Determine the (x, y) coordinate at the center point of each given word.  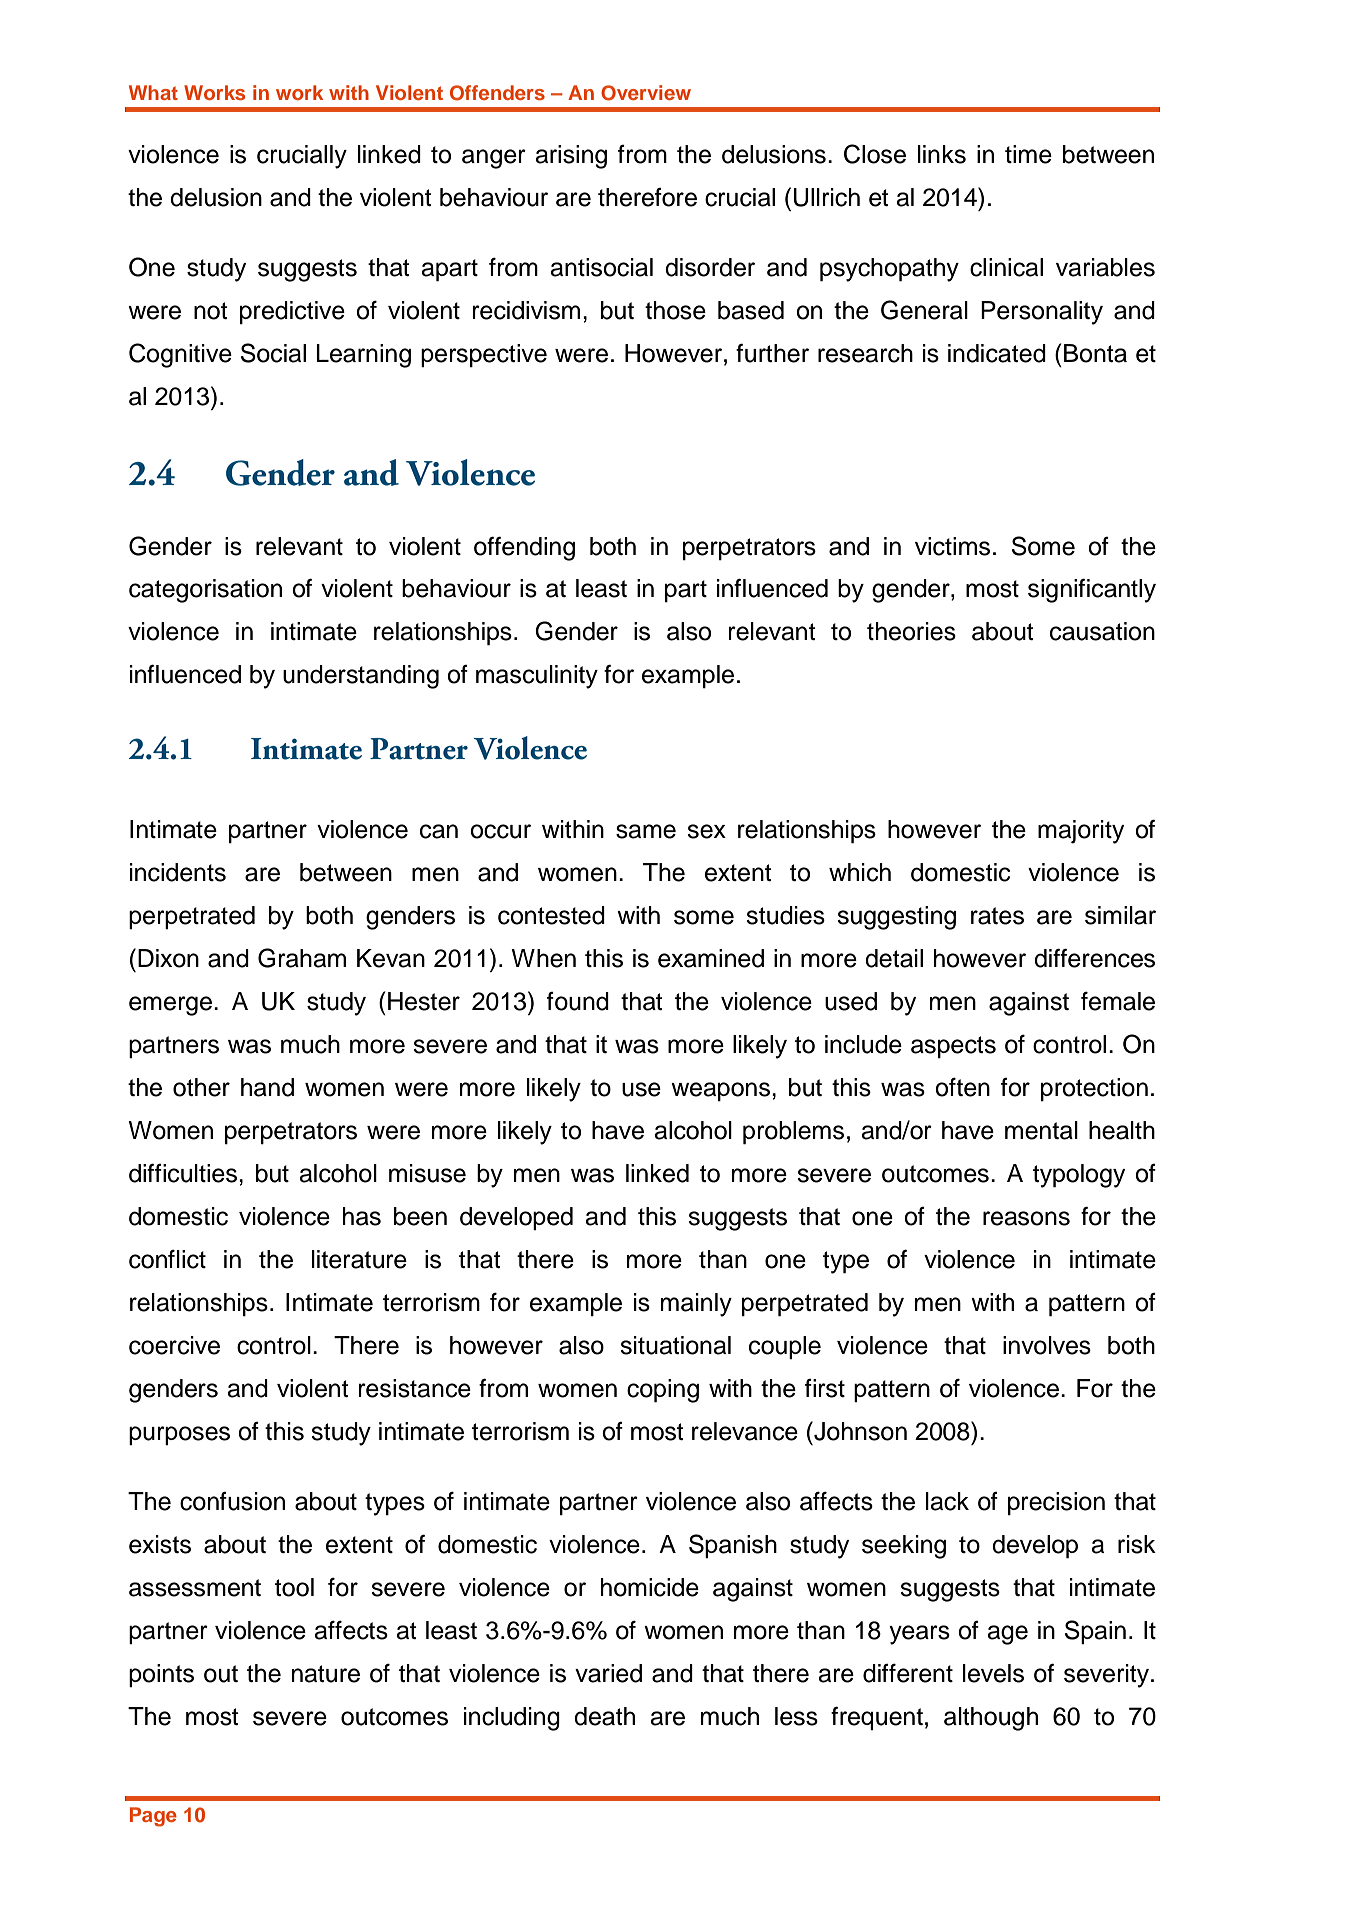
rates (997, 916)
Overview (646, 93)
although (991, 1719)
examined (711, 958)
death (604, 1716)
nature (326, 1674)
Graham (302, 958)
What (153, 92)
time (1028, 154)
